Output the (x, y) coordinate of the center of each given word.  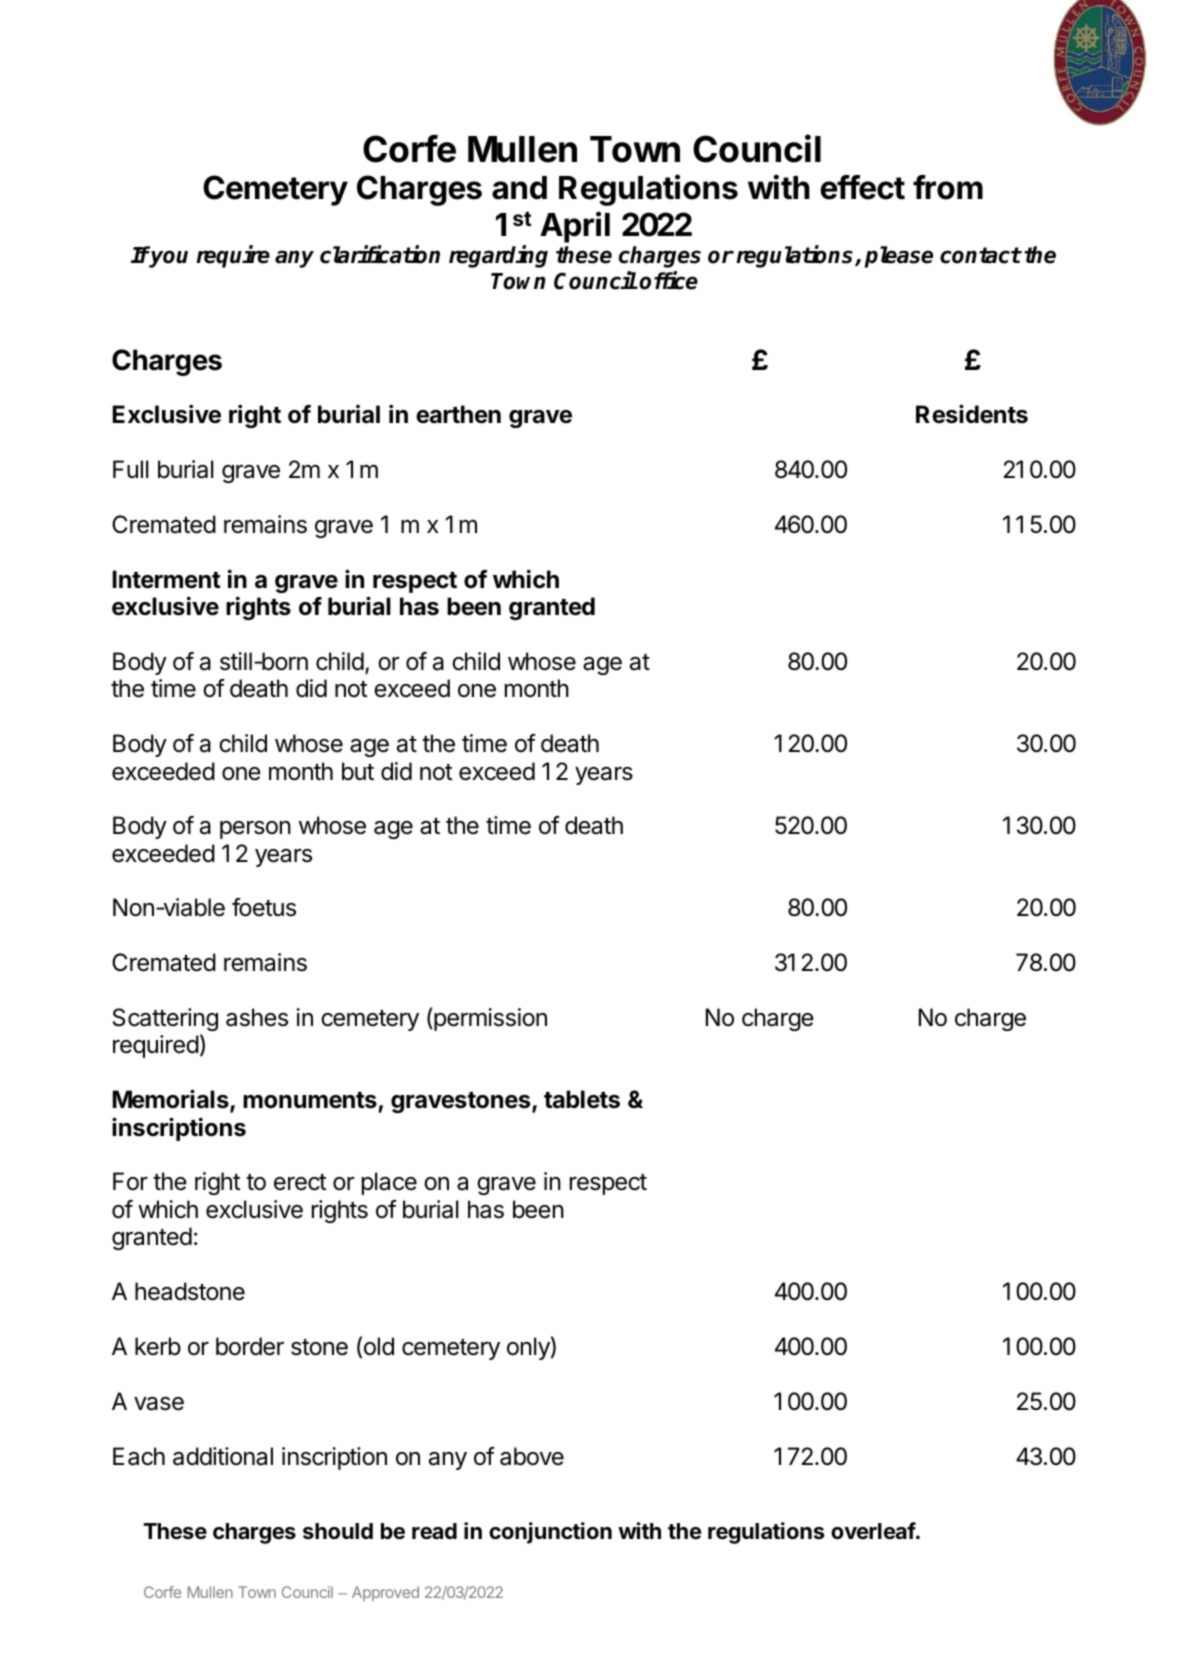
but (358, 771)
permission (489, 1019)
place (389, 1183)
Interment (167, 579)
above (532, 1456)
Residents (972, 414)
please (899, 257)
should (338, 1531)
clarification (380, 254)
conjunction (550, 1533)
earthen (458, 414)
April (575, 227)
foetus (264, 907)
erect (300, 1182)
